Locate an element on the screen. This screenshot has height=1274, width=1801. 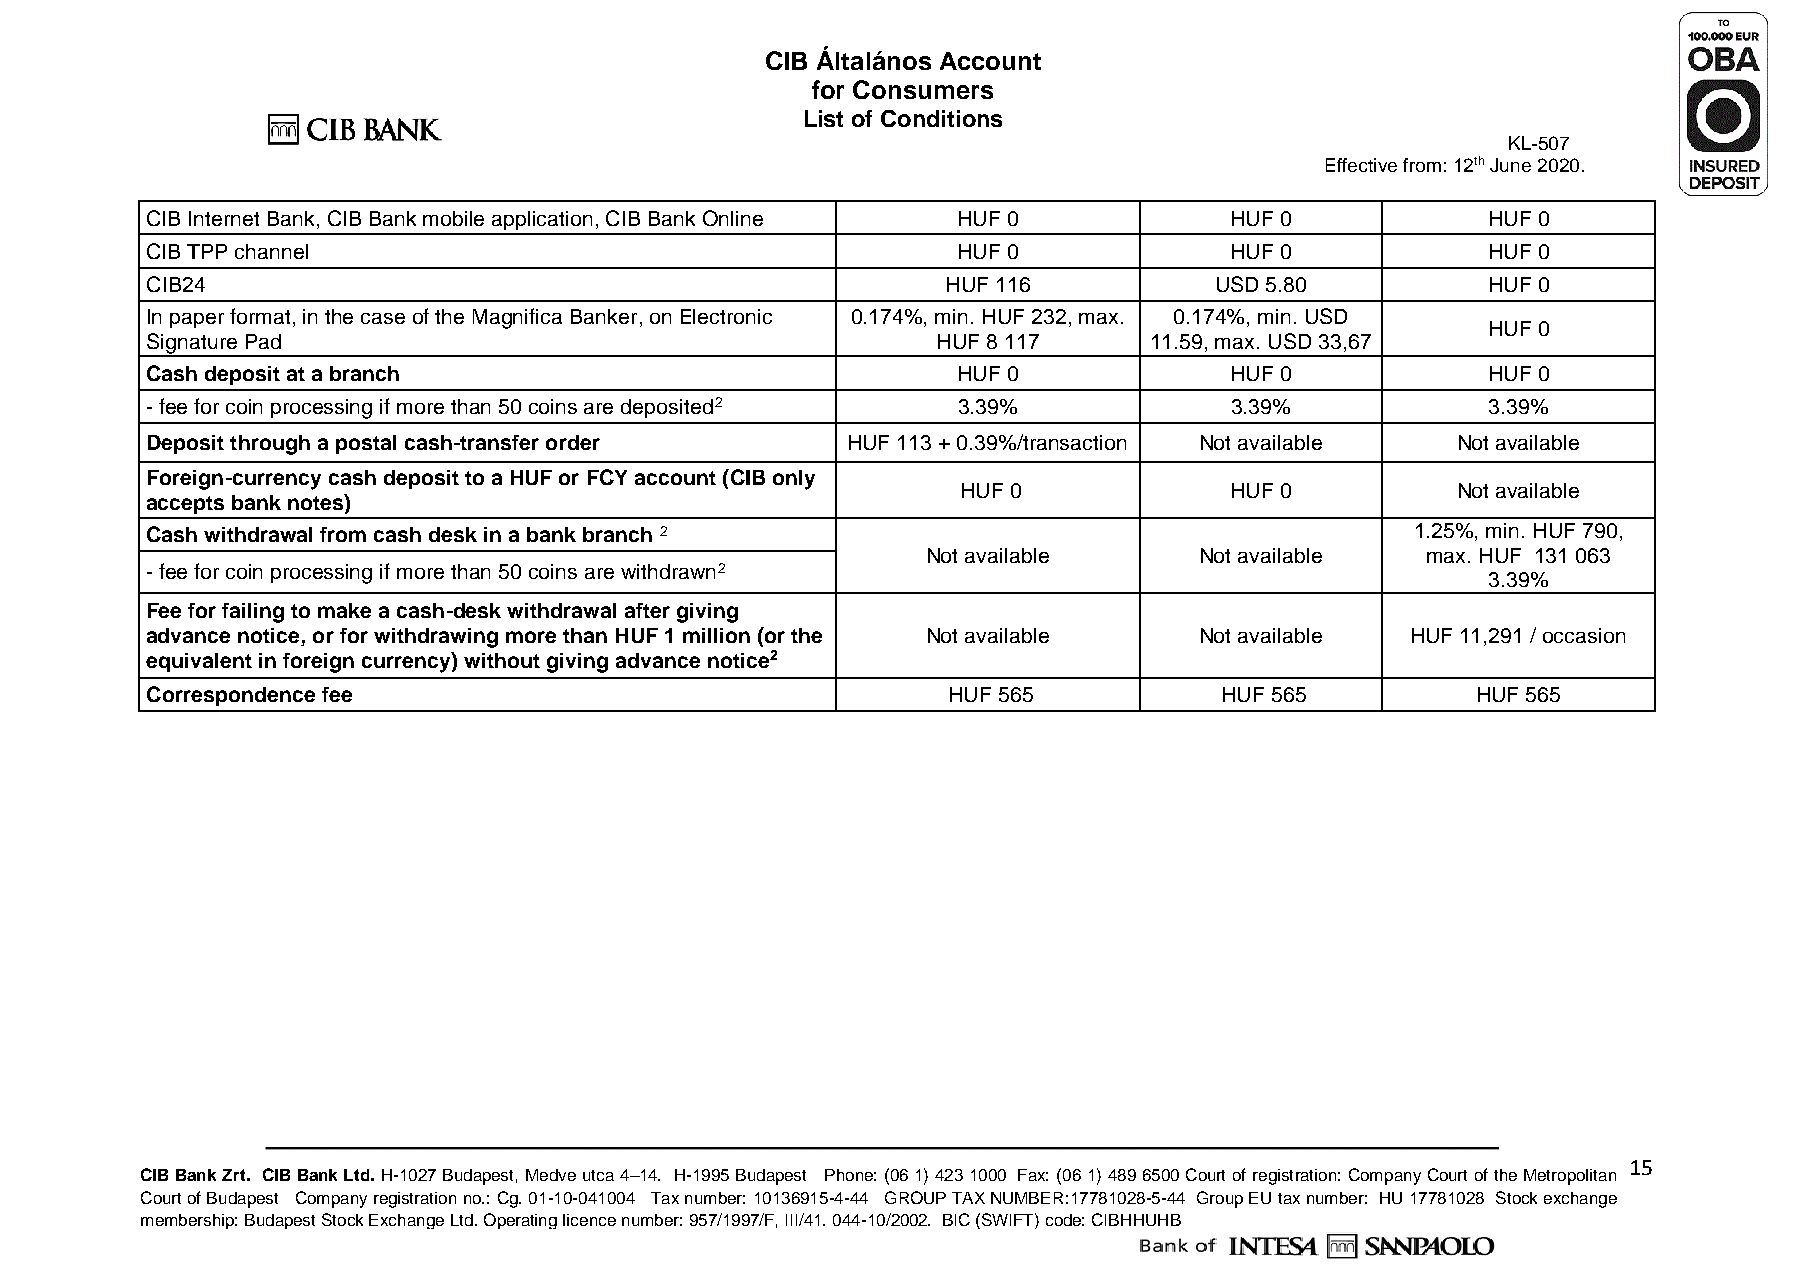
postal is located at coordinates (366, 444).
